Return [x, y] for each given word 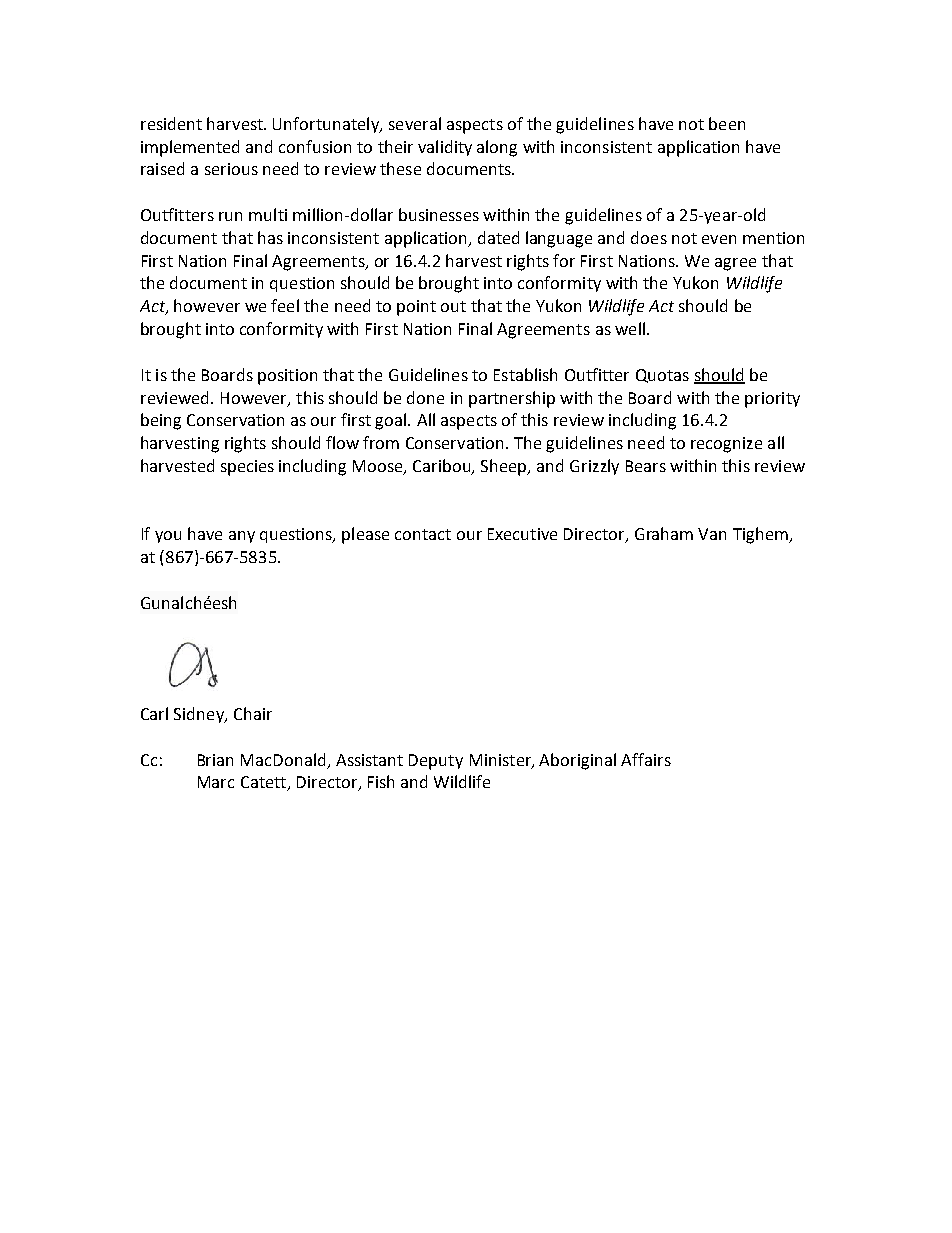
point [416, 308]
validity [445, 148]
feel [285, 305]
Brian [215, 760]
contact [423, 534]
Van [712, 534]
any [242, 537]
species [247, 468]
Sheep [505, 467]
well [630, 328]
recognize [726, 445]
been [727, 123]
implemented [190, 148]
